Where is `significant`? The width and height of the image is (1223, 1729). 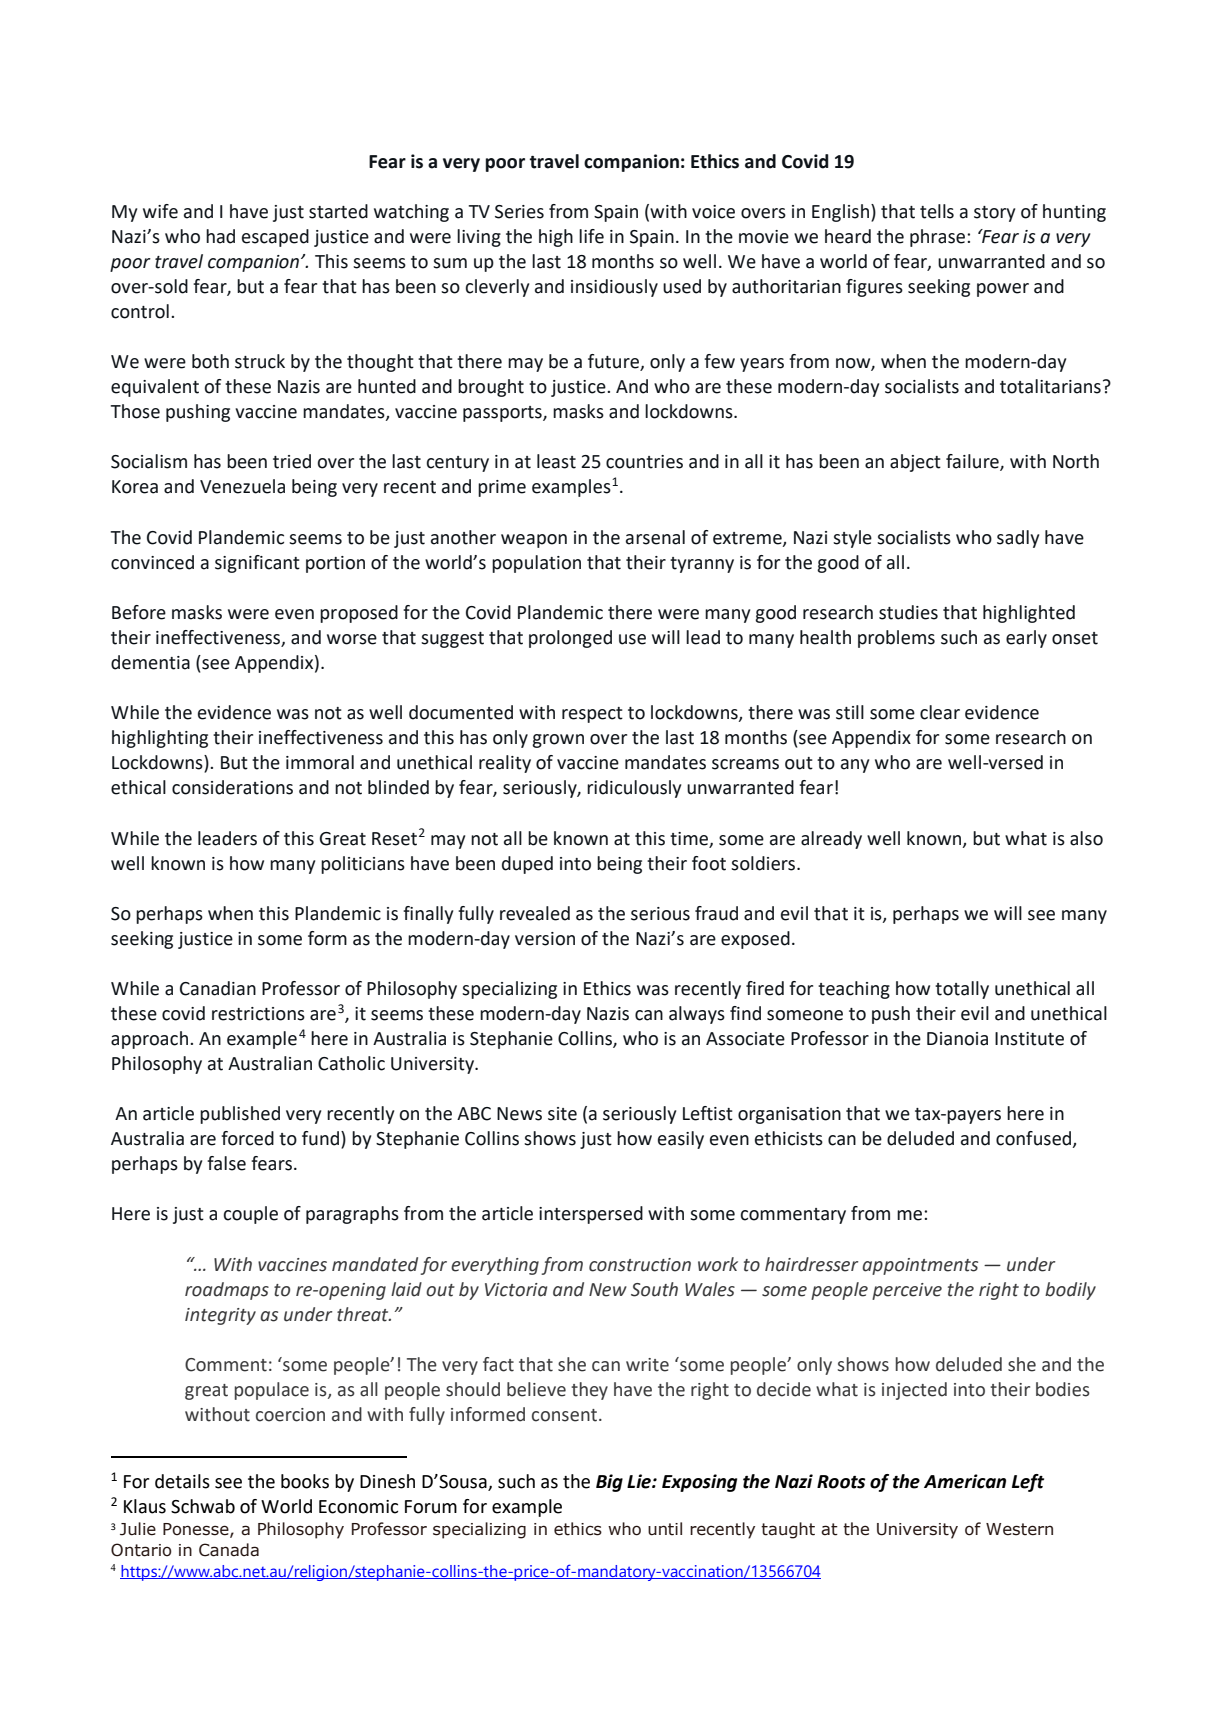
significant is located at coordinates (257, 564).
